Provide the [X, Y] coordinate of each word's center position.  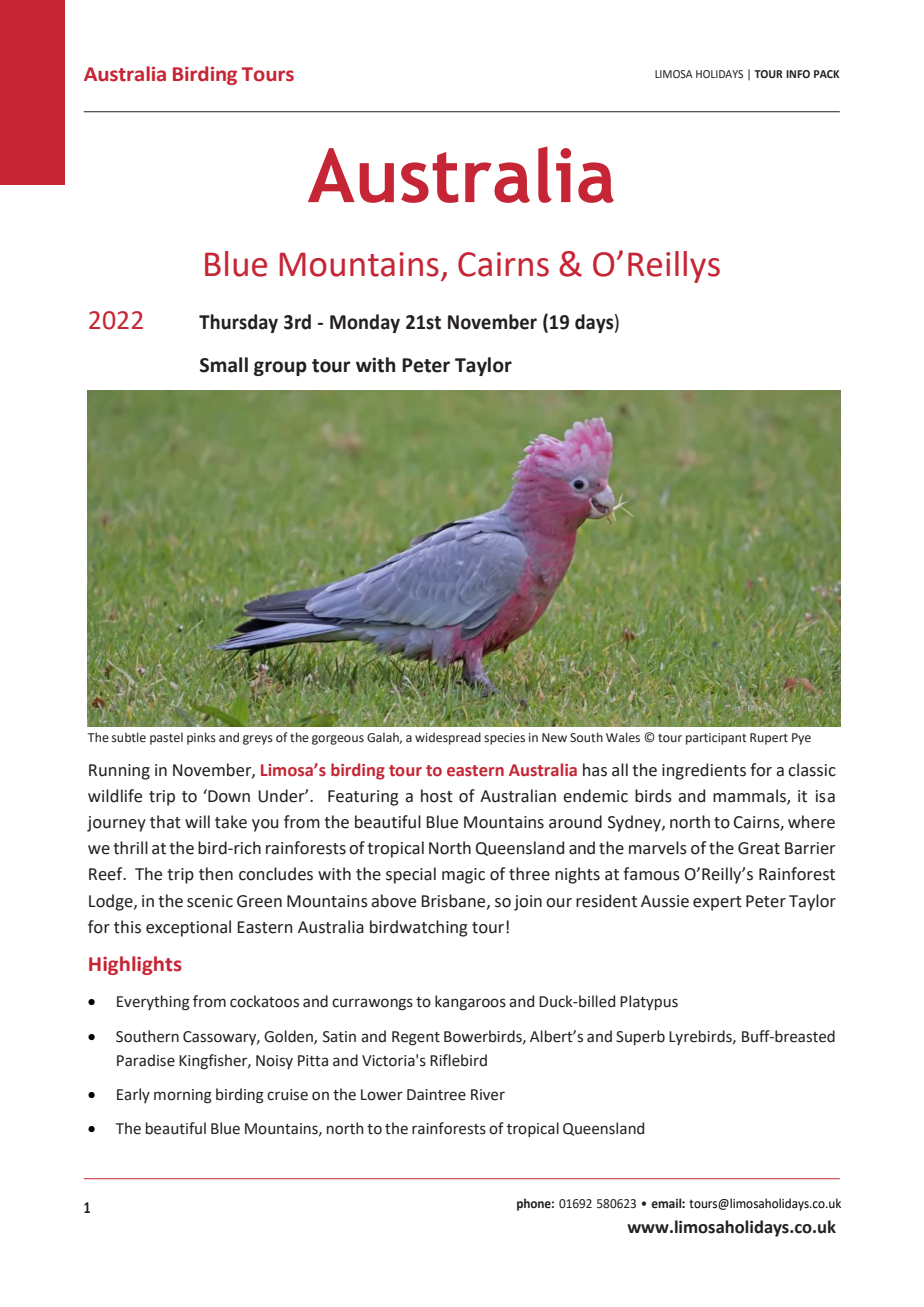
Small [224, 365]
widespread [448, 738]
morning [183, 1096]
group [280, 368]
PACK [827, 74]
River [488, 1095]
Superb [640, 1037]
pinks [201, 738]
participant [716, 739]
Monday [365, 323]
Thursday [238, 323]
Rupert [769, 739]
